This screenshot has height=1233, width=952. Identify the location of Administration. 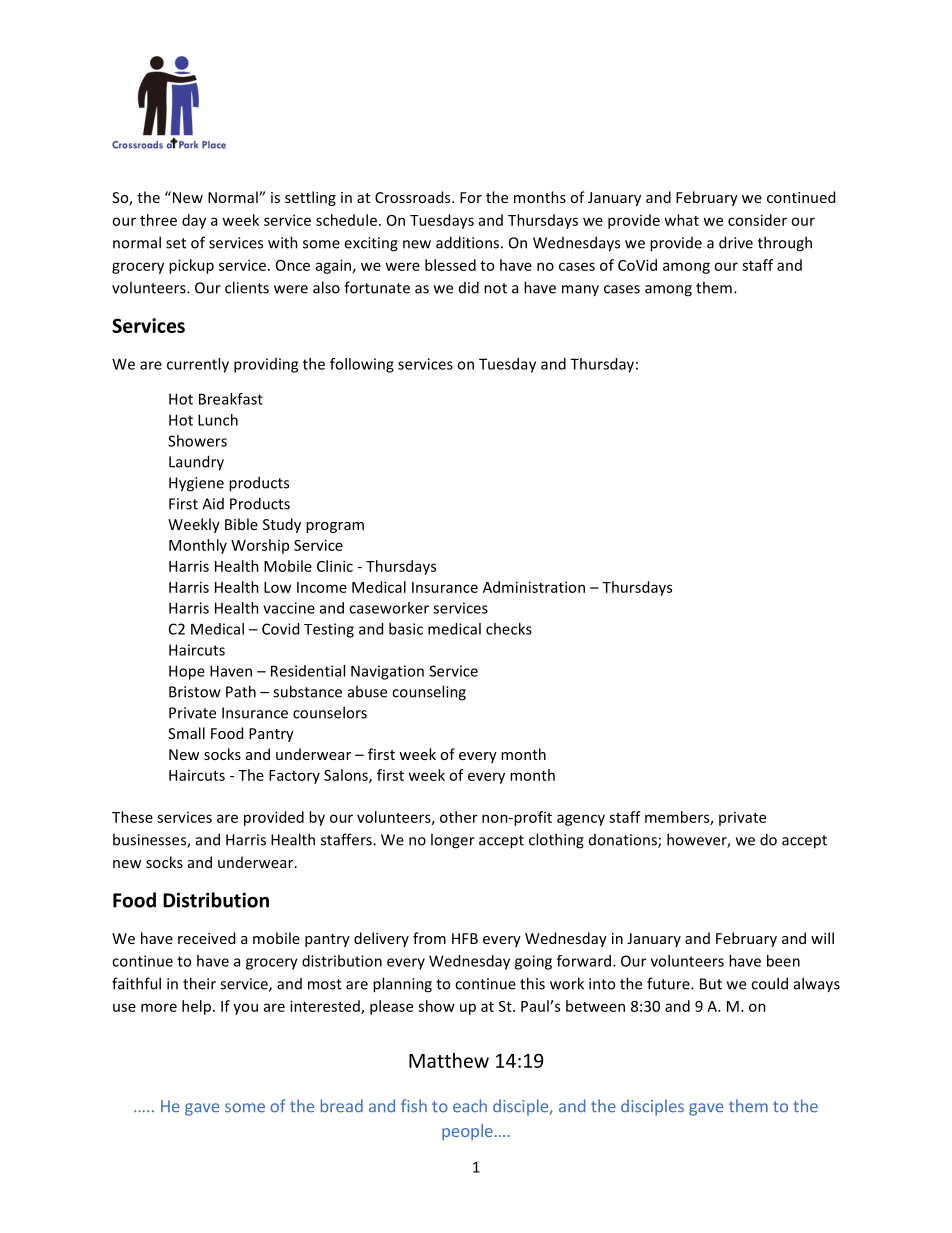
(534, 587).
